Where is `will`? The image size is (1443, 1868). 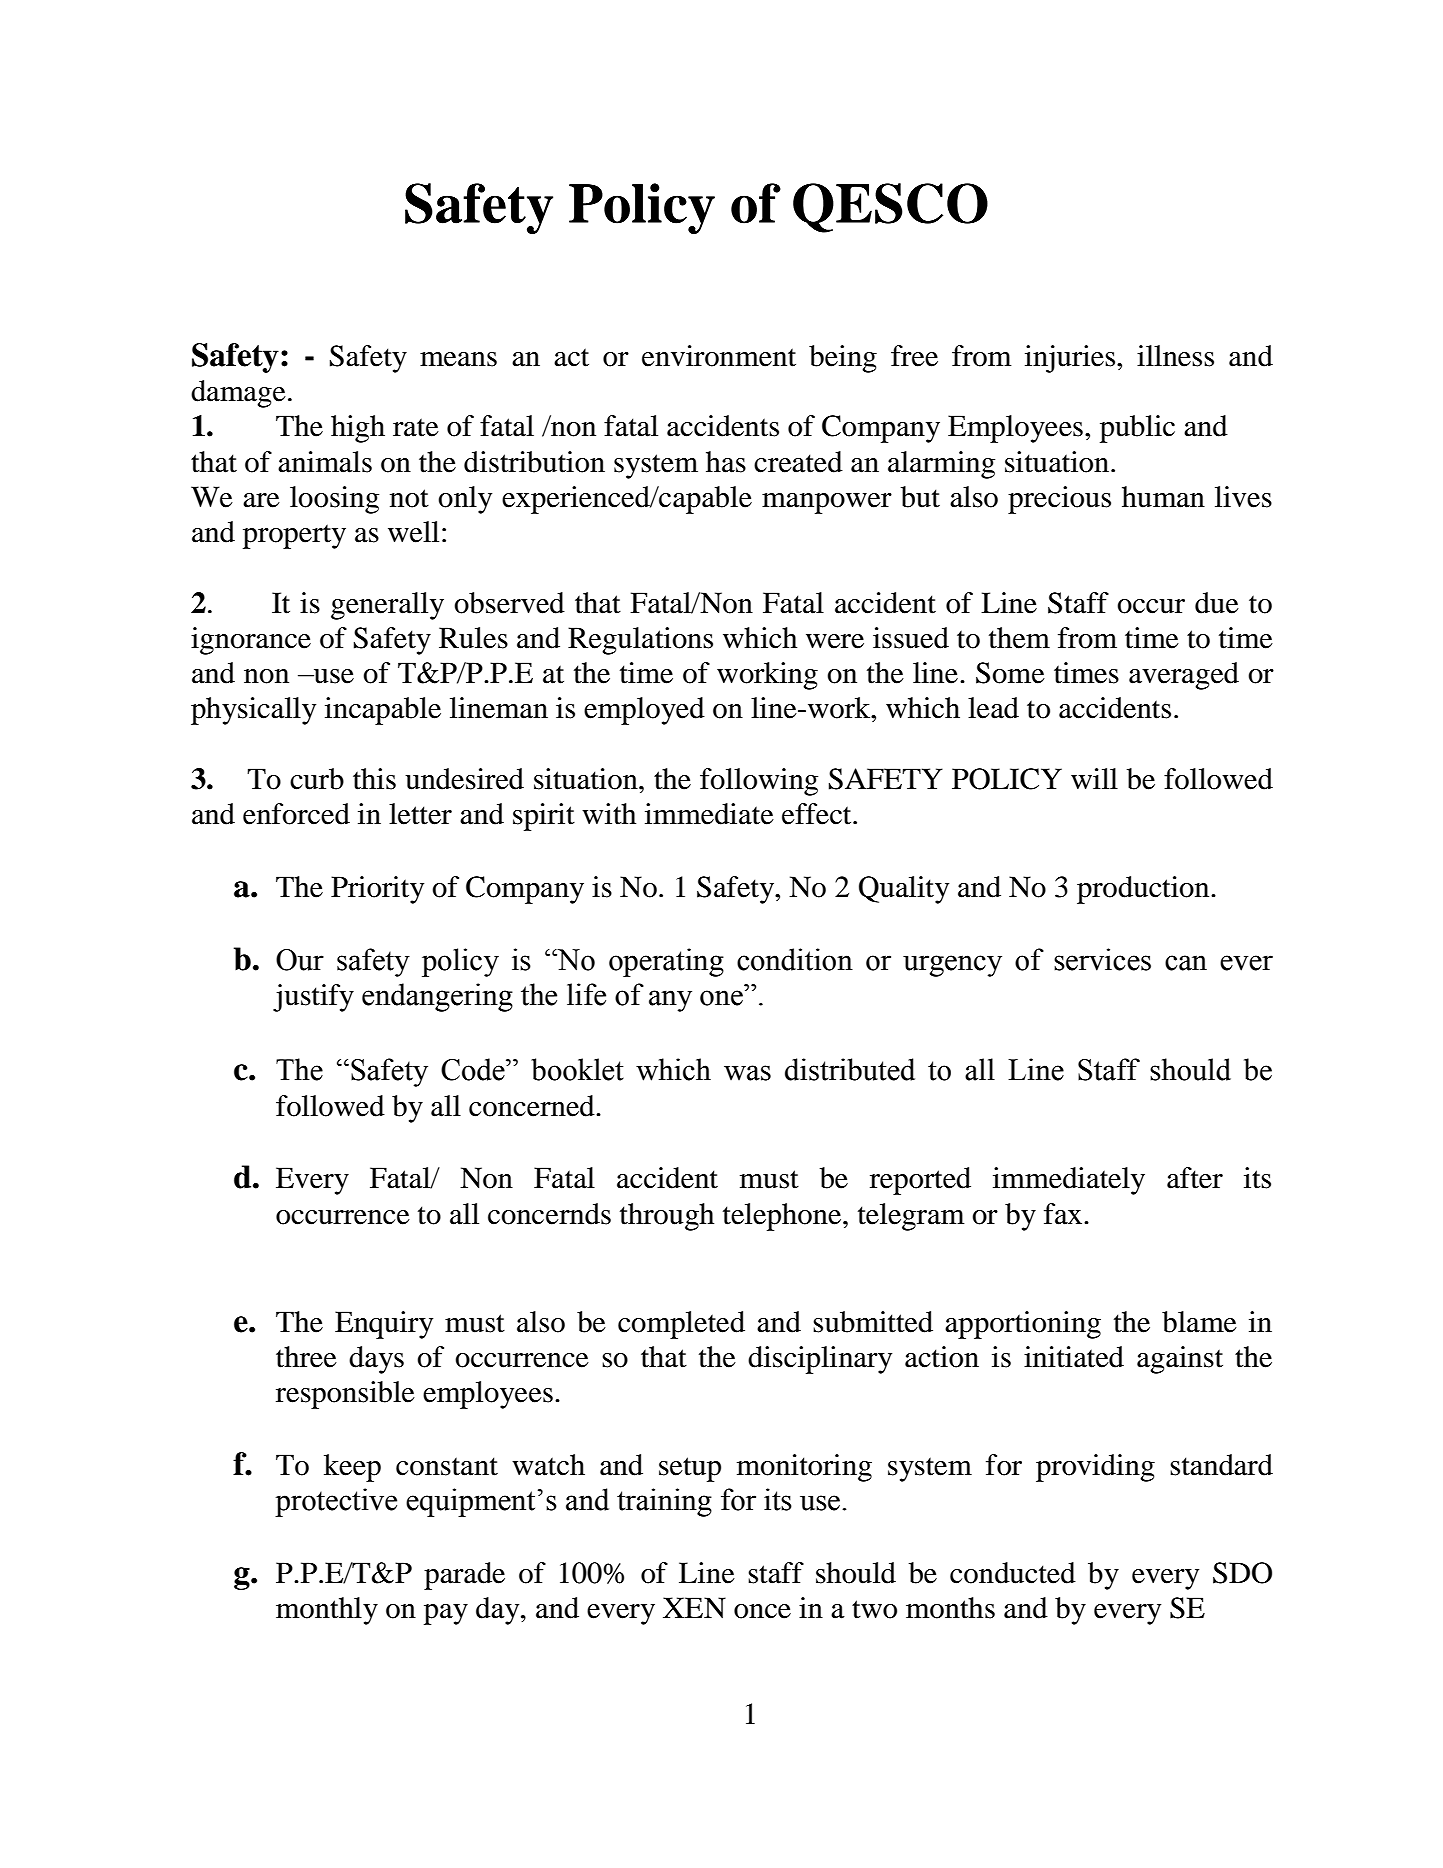 will is located at coordinates (1094, 778).
